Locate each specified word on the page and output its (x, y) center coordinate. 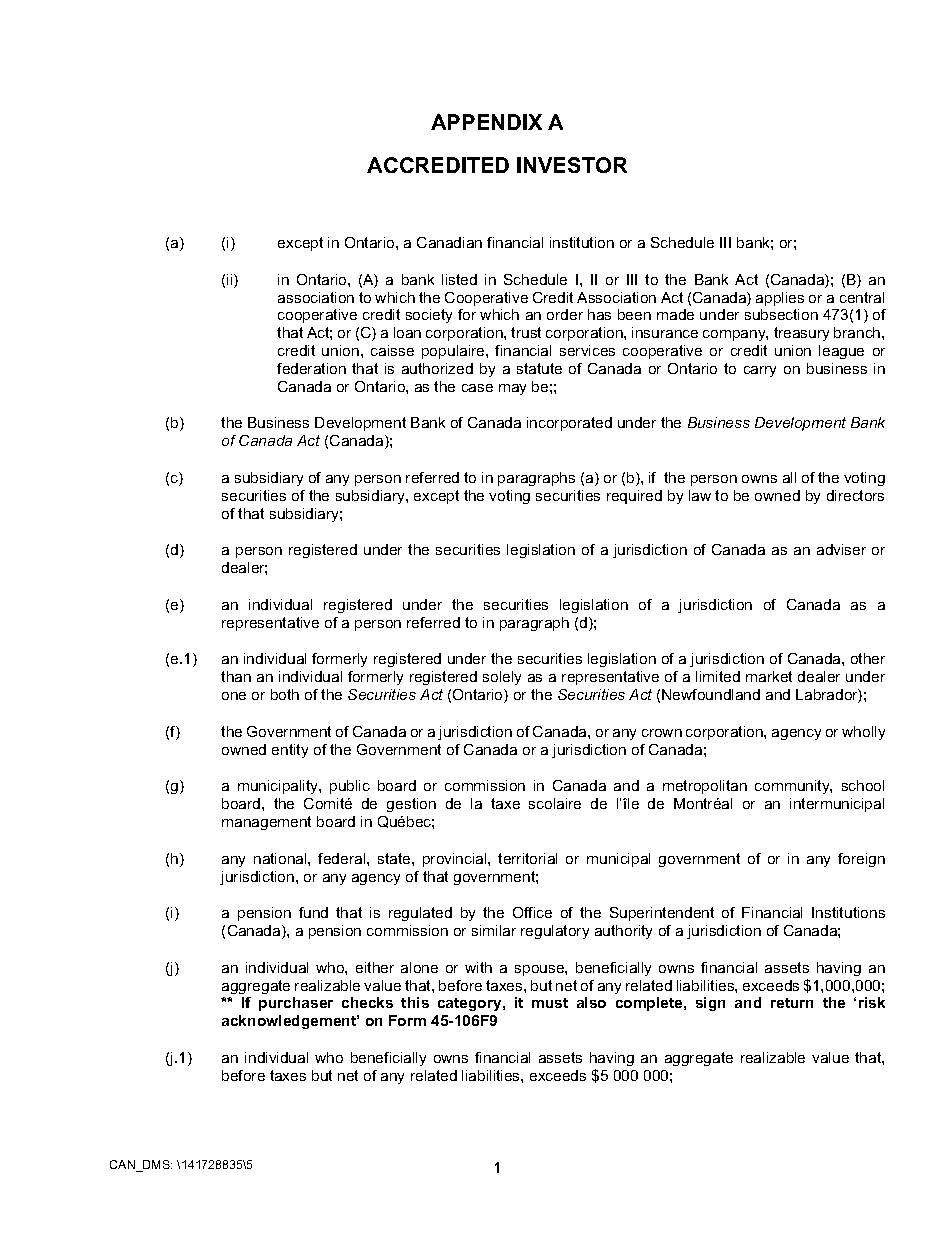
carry (760, 371)
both (285, 694)
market (769, 676)
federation (311, 368)
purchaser (296, 1004)
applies (780, 299)
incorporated (569, 424)
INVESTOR (572, 165)
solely (502, 678)
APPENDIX (486, 122)
